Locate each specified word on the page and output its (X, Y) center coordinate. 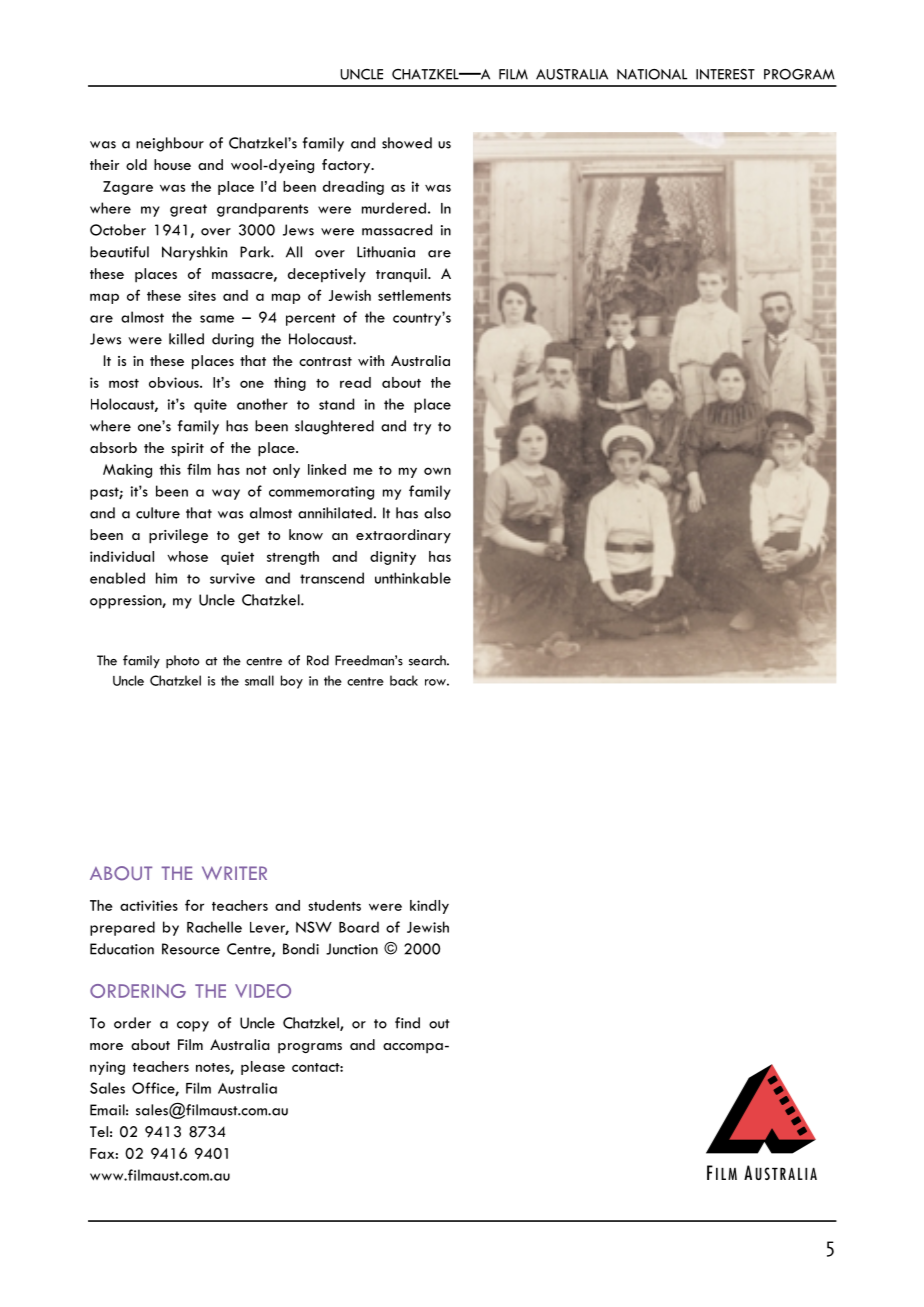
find (407, 1023)
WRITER (234, 873)
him (166, 578)
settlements (414, 295)
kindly (429, 907)
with (371, 360)
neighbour (170, 144)
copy (193, 1026)
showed (407, 143)
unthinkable (413, 578)
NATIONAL (652, 74)
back (404, 680)
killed (186, 339)
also (437, 513)
